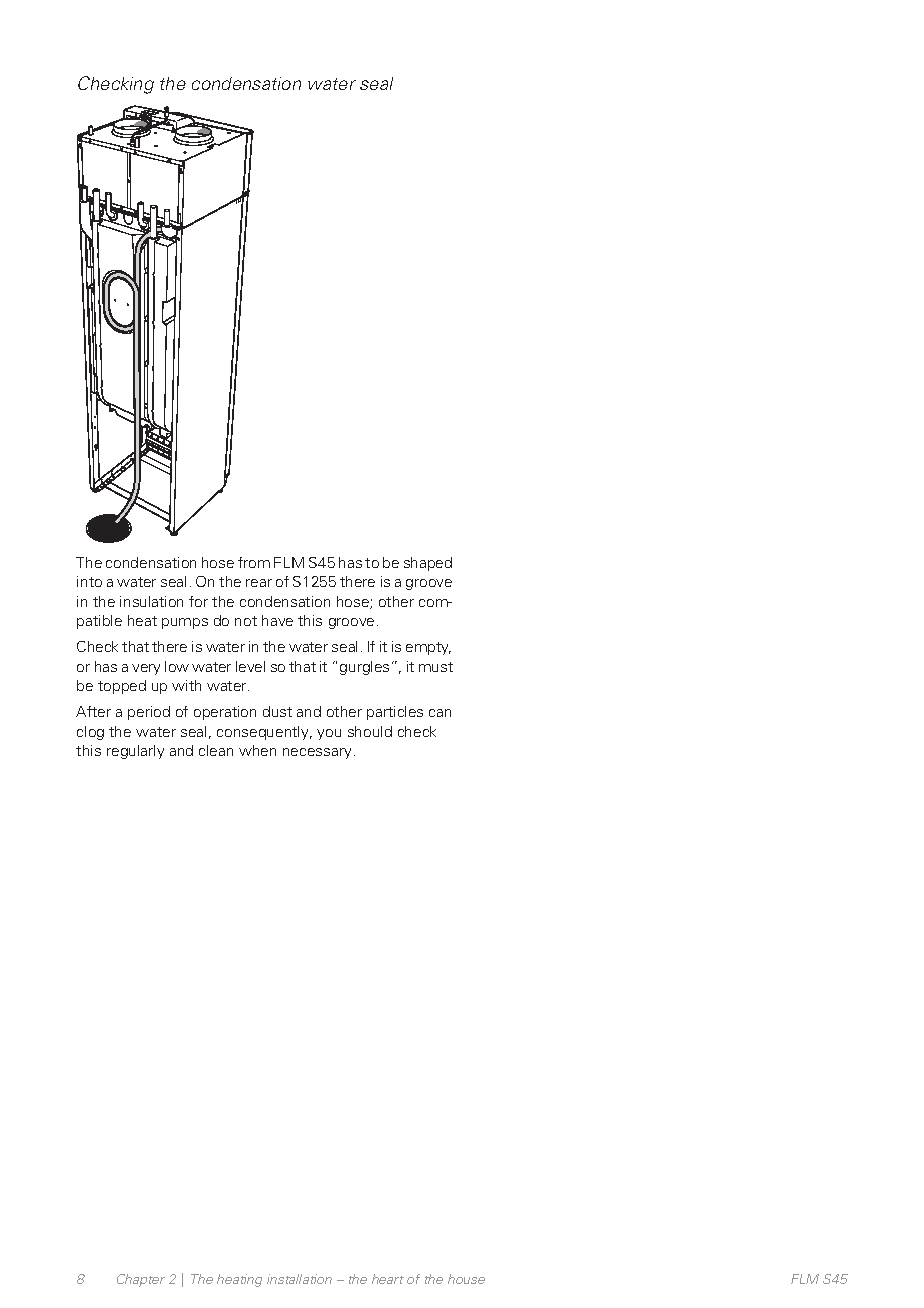 Image resolution: width=924 pixels, height=1308 pixels. I want to click on necessary, so click(317, 753).
